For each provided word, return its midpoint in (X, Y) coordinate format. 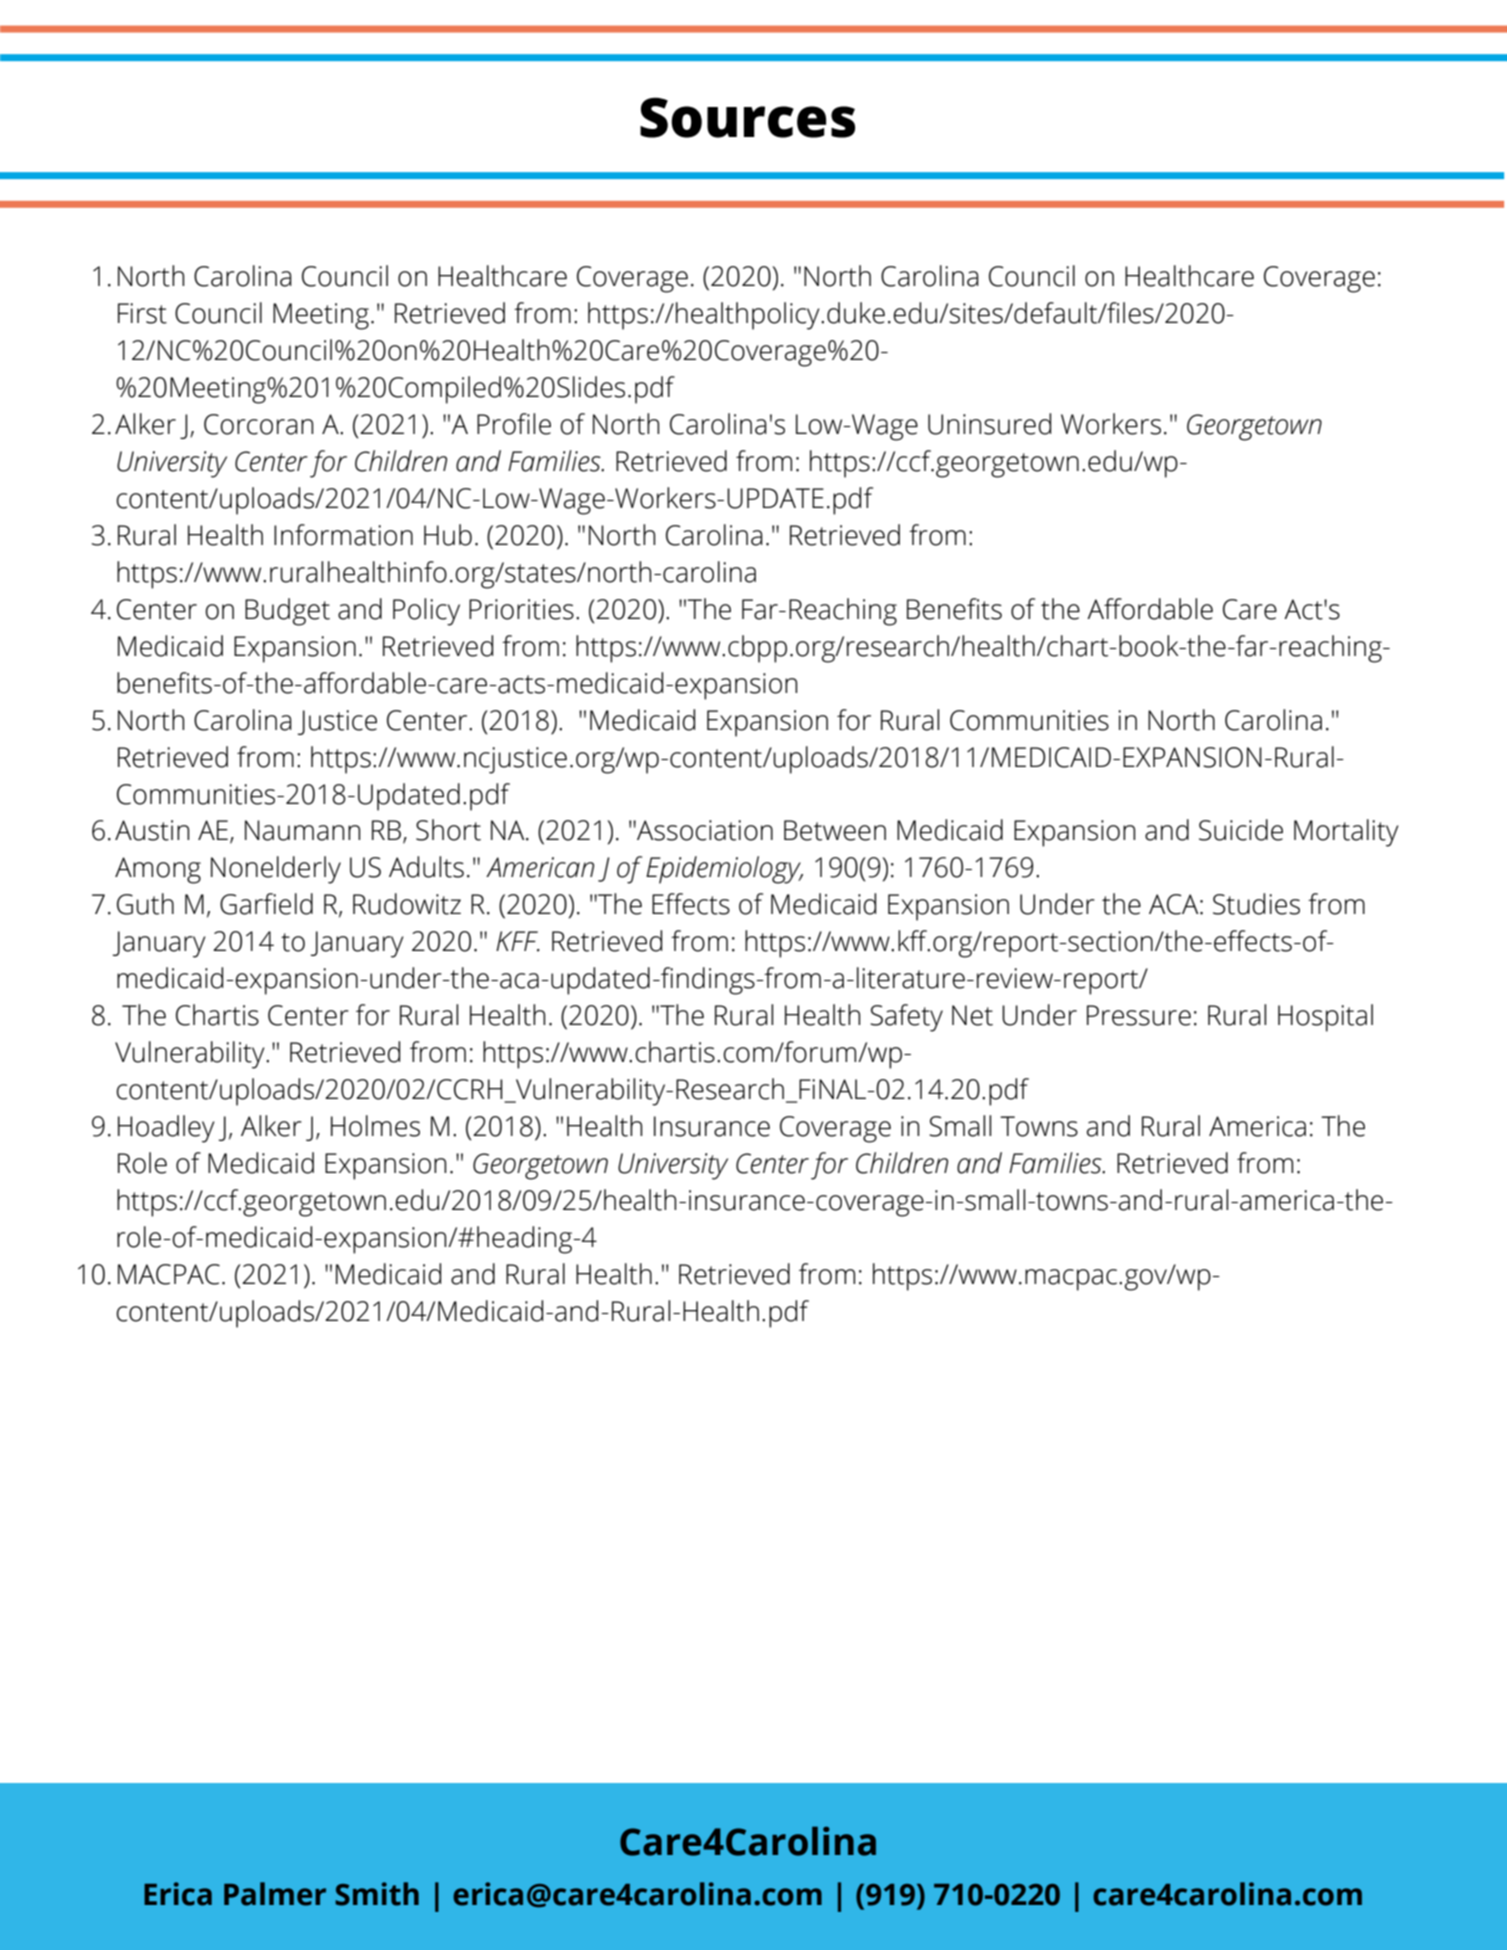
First (142, 313)
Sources (747, 117)
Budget (287, 612)
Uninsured (989, 424)
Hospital (1325, 1018)
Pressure (1139, 1015)
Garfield (266, 904)
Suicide (1241, 830)
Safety (906, 1018)
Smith (377, 1894)
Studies (1256, 904)
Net (972, 1015)
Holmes (375, 1126)
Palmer (275, 1894)
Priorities (521, 609)
